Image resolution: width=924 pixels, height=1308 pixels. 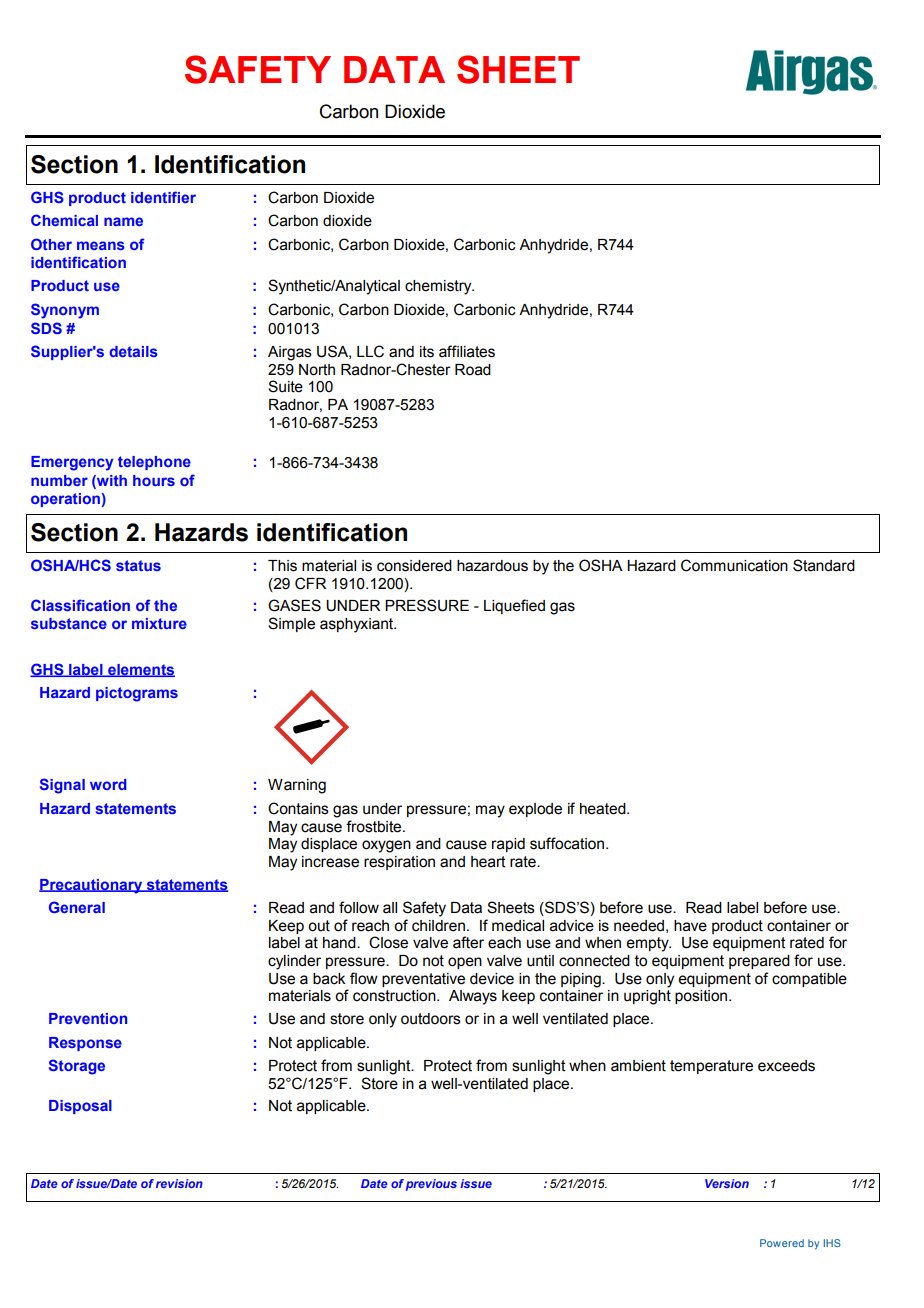 What do you see at coordinates (690, 926) in the page?
I see `have` at bounding box center [690, 926].
